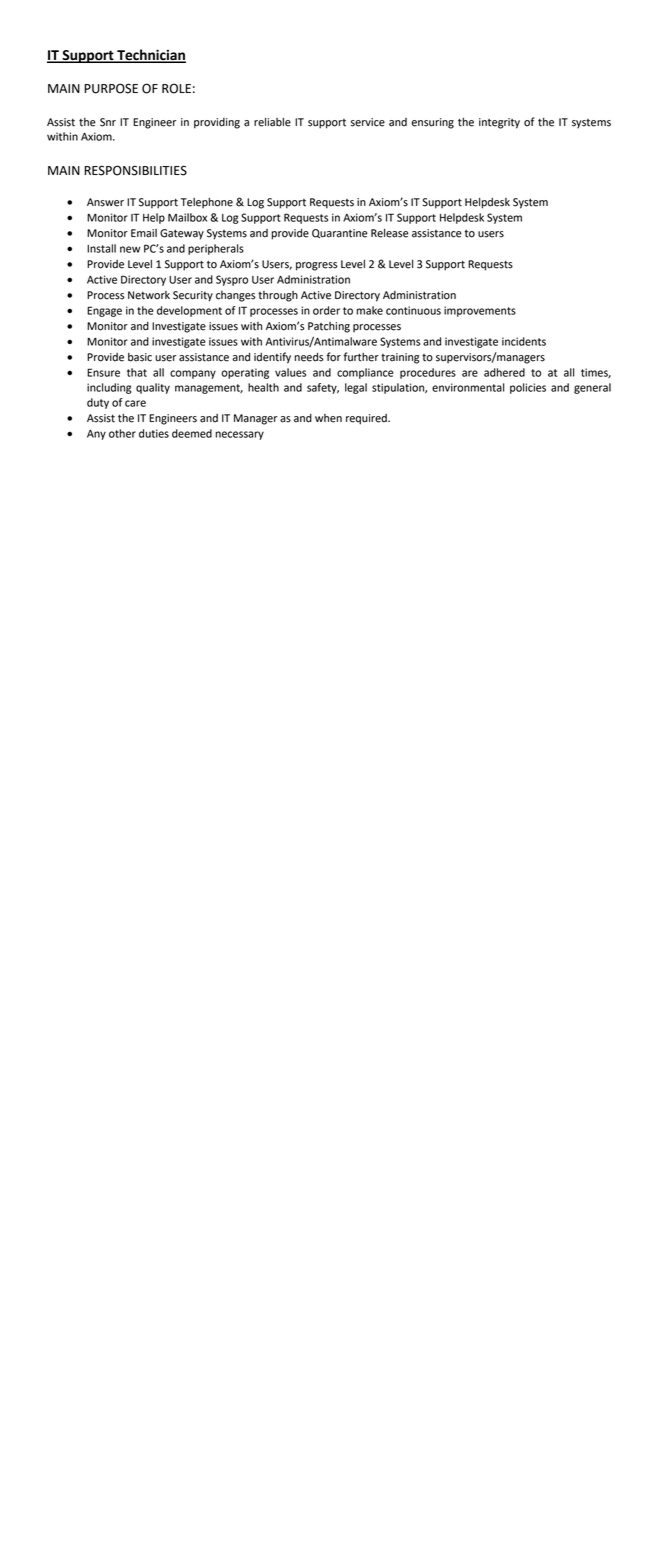 This document has width=658, height=1568. What do you see at coordinates (340, 233) in the document?
I see `Quarantine` at bounding box center [340, 233].
